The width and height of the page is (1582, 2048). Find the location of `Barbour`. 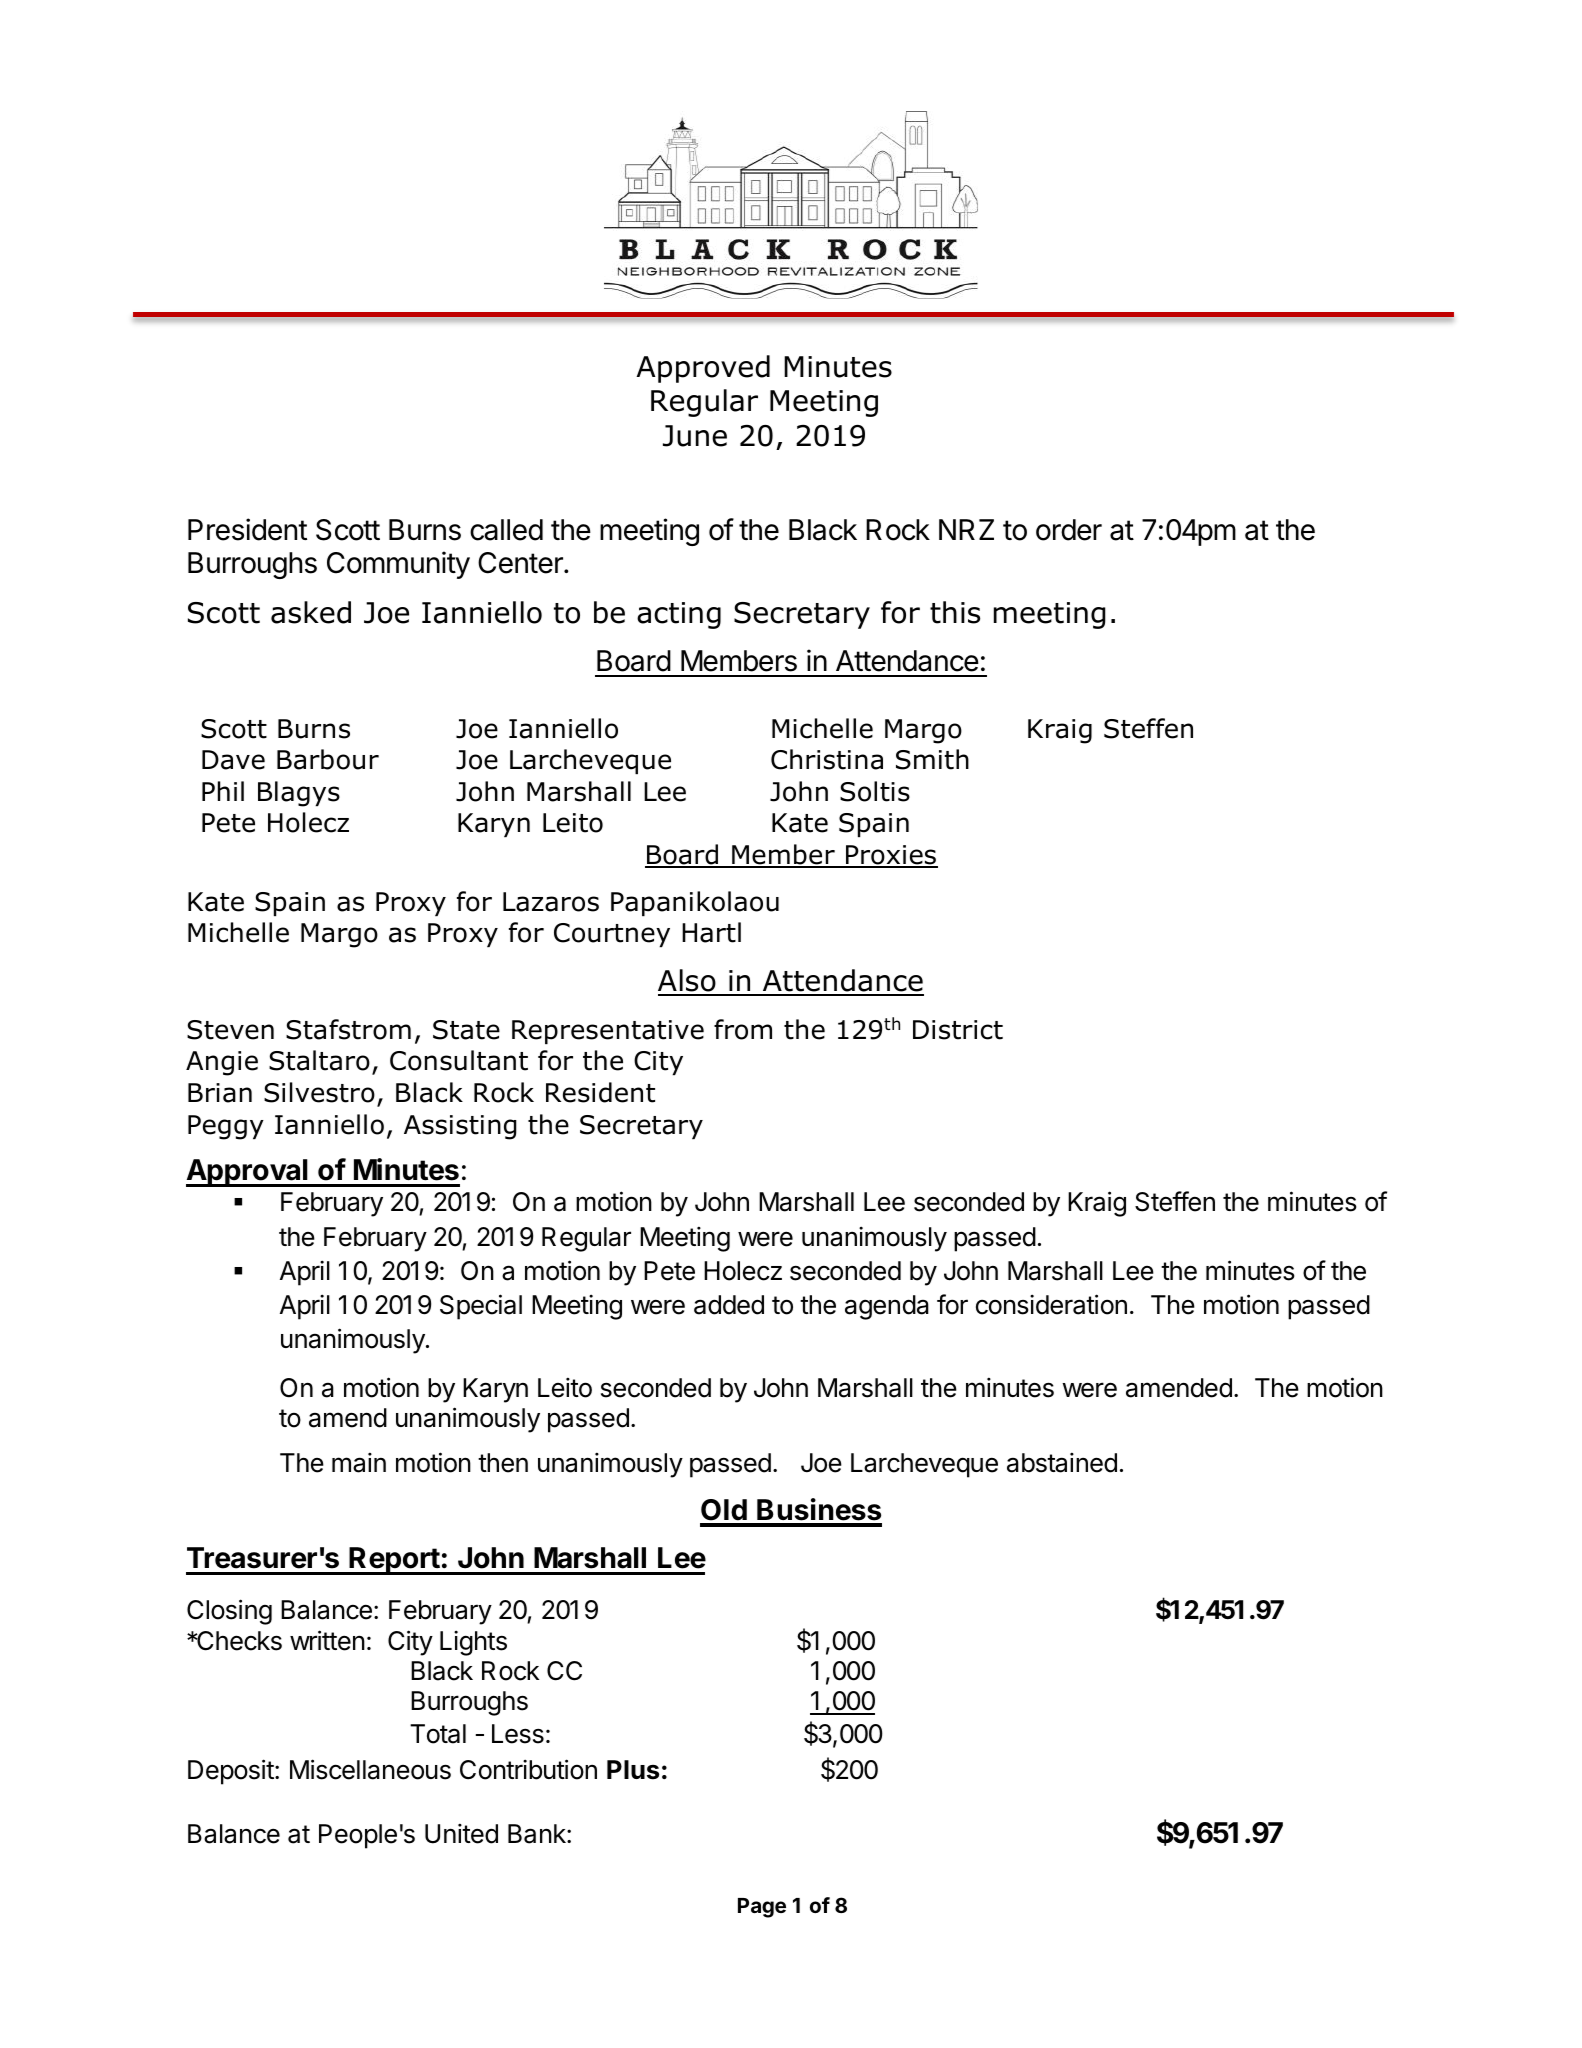

Barbour is located at coordinates (328, 759).
